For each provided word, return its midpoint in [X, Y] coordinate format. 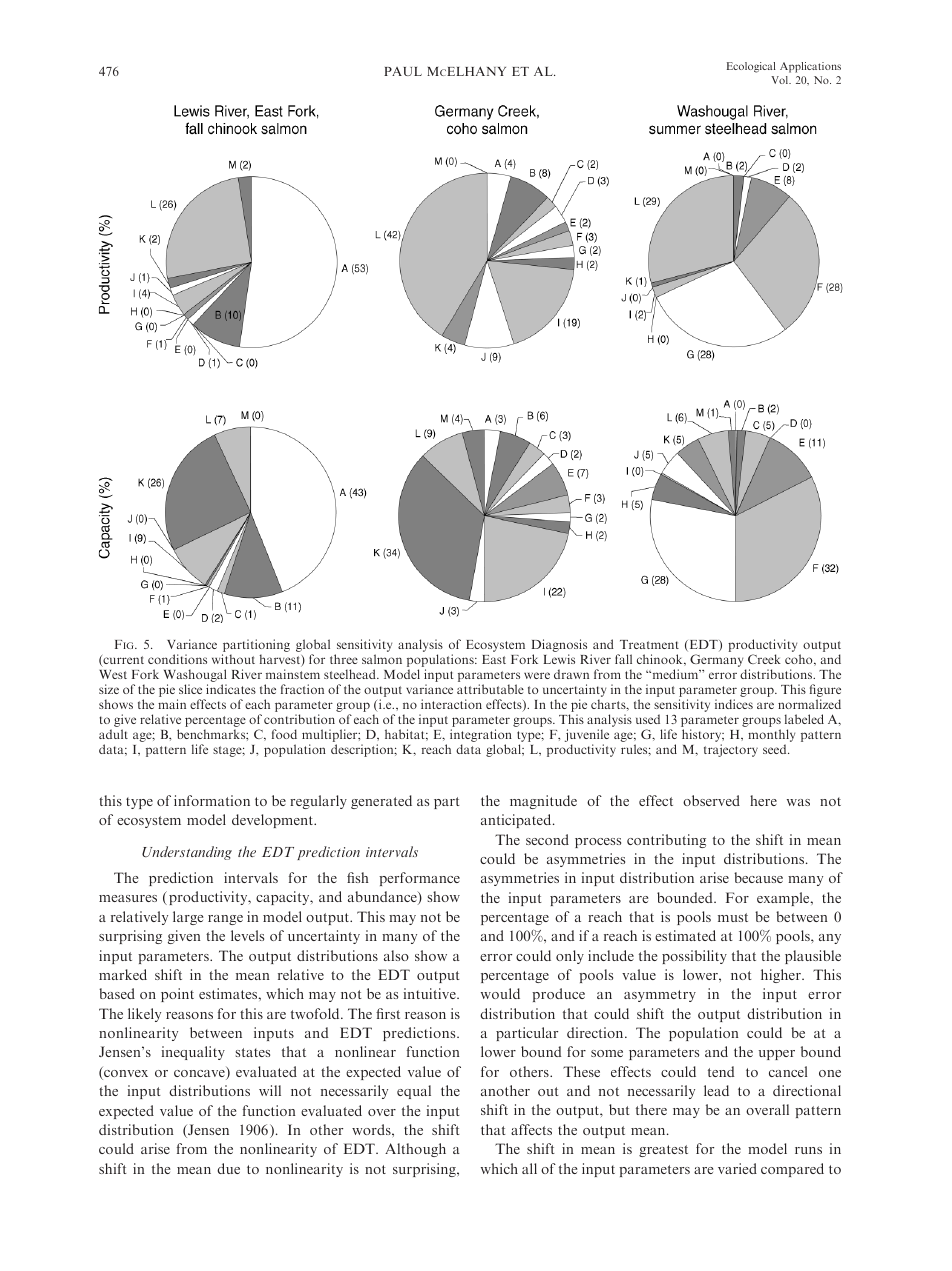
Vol [781, 80]
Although [415, 1150]
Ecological [751, 67]
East [494, 659]
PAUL [403, 71]
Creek [764, 659]
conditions [177, 659]
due [228, 1168]
